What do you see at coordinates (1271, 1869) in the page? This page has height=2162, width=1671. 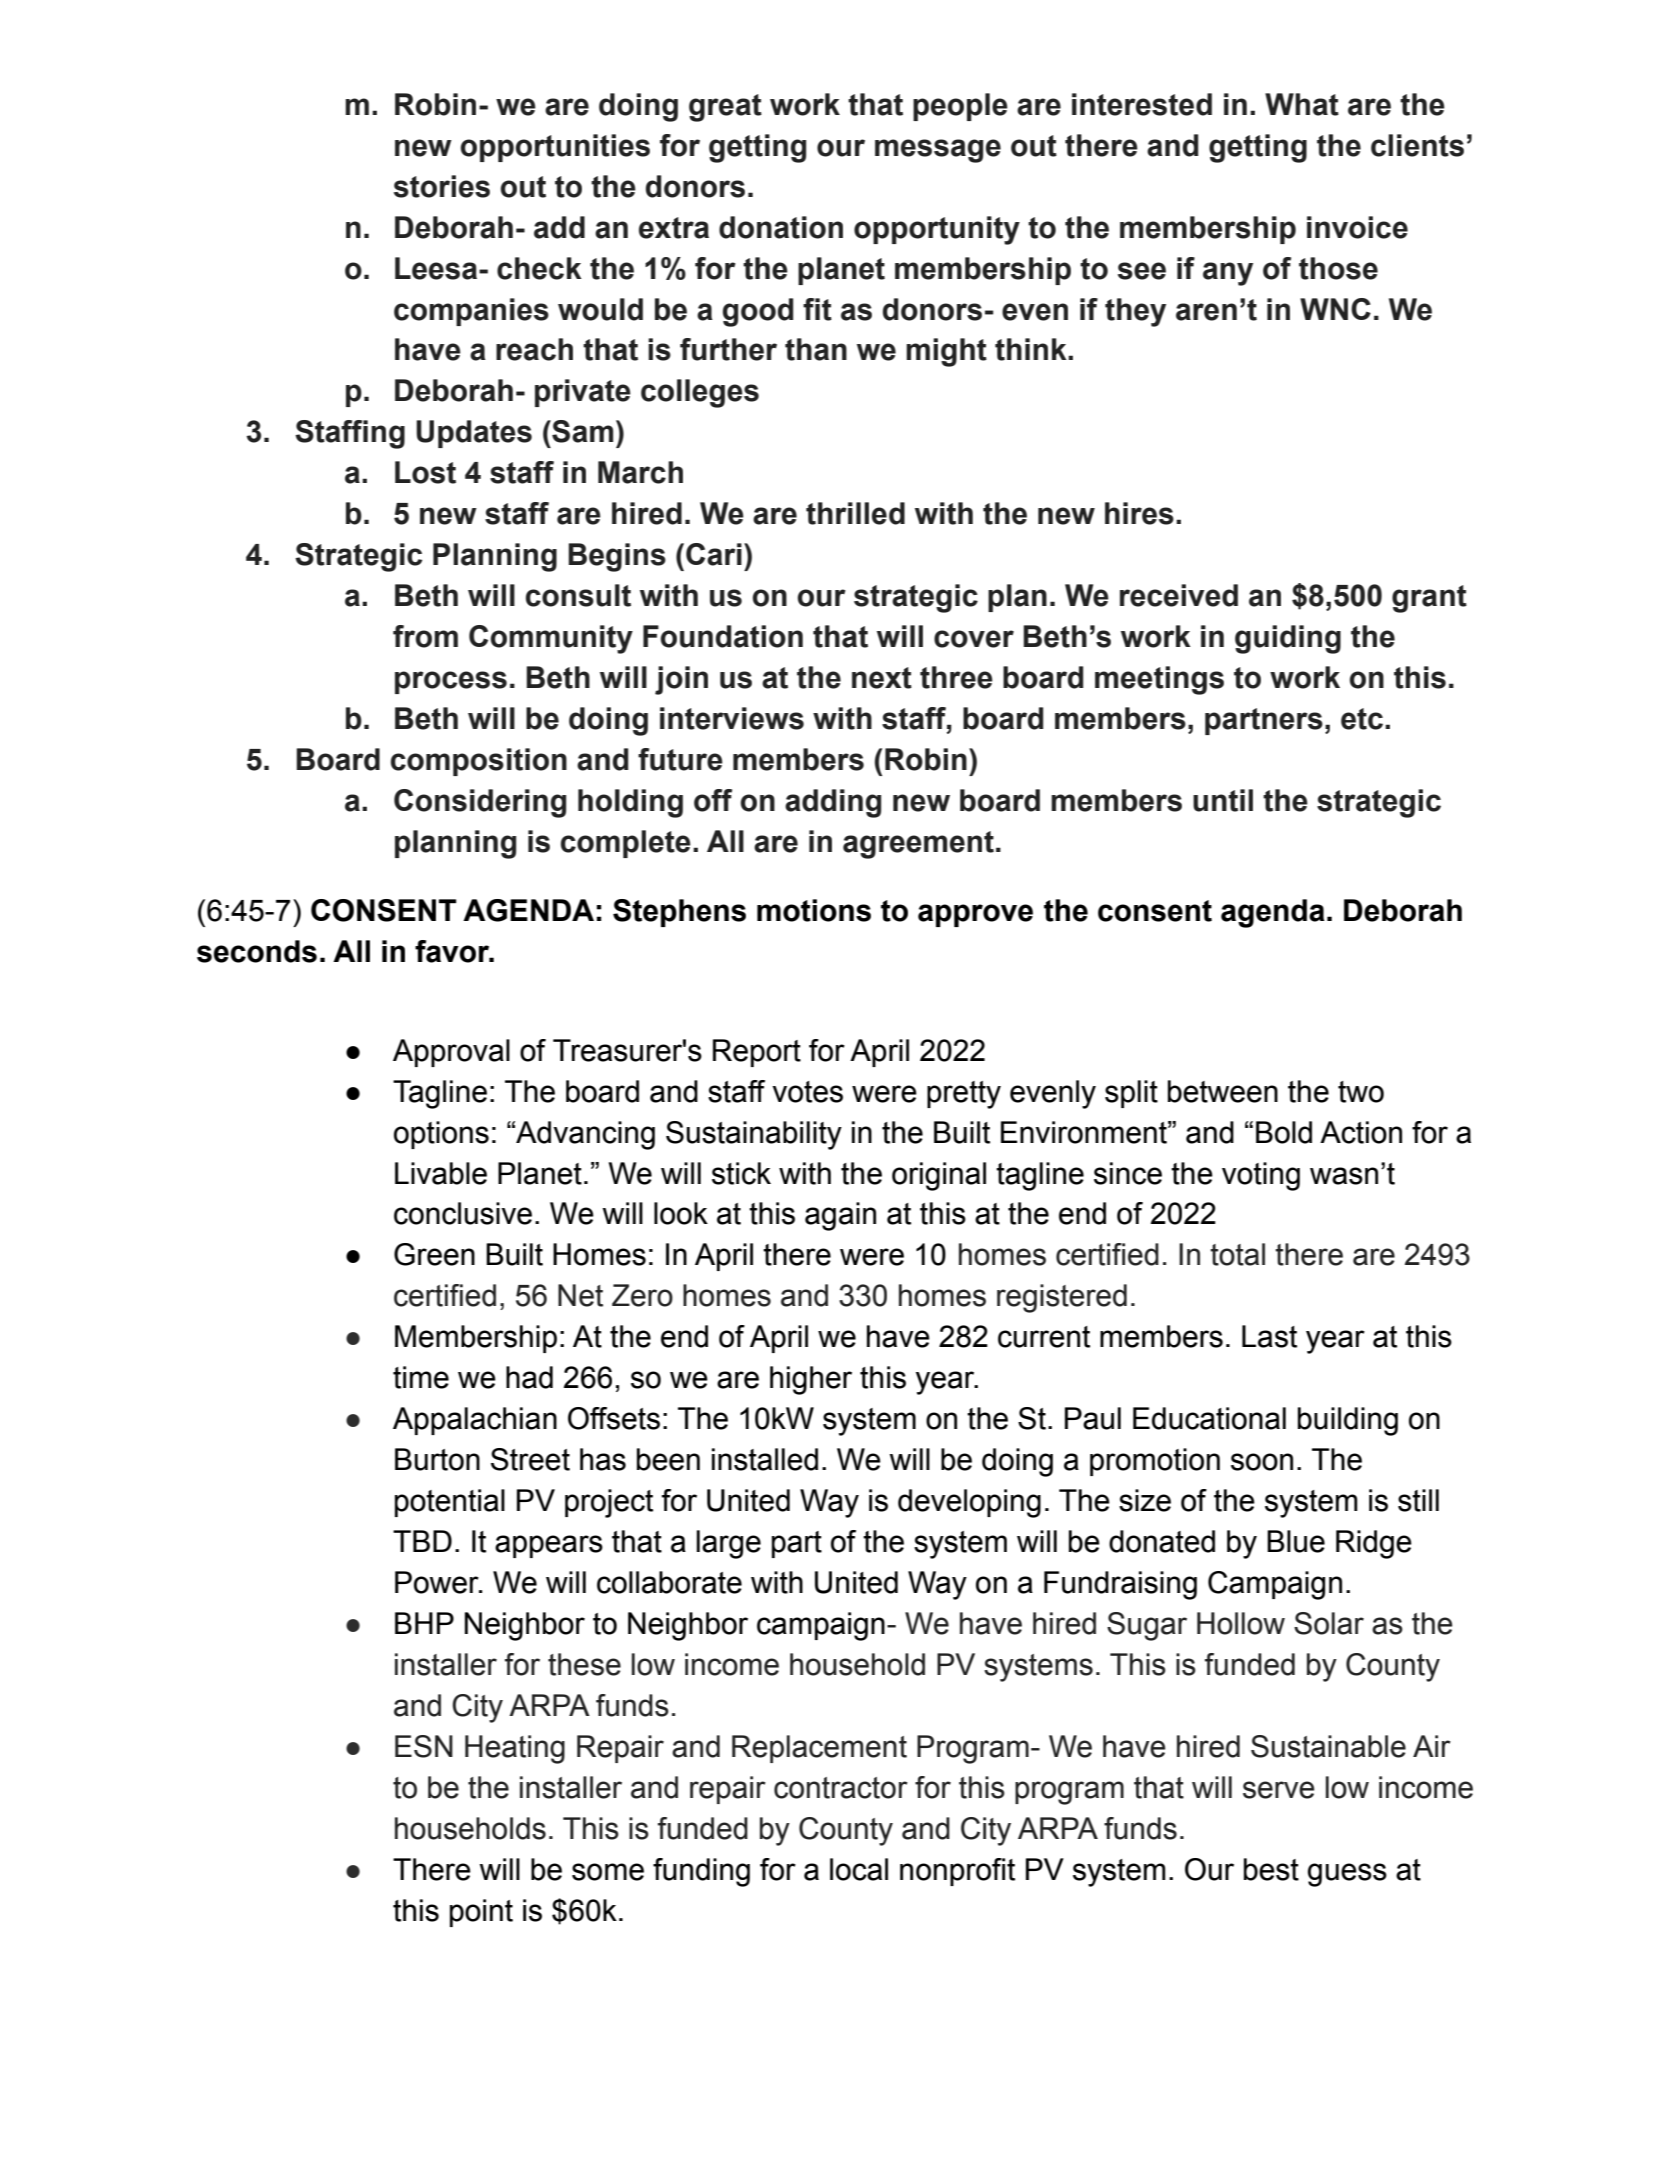 I see `best` at bounding box center [1271, 1869].
